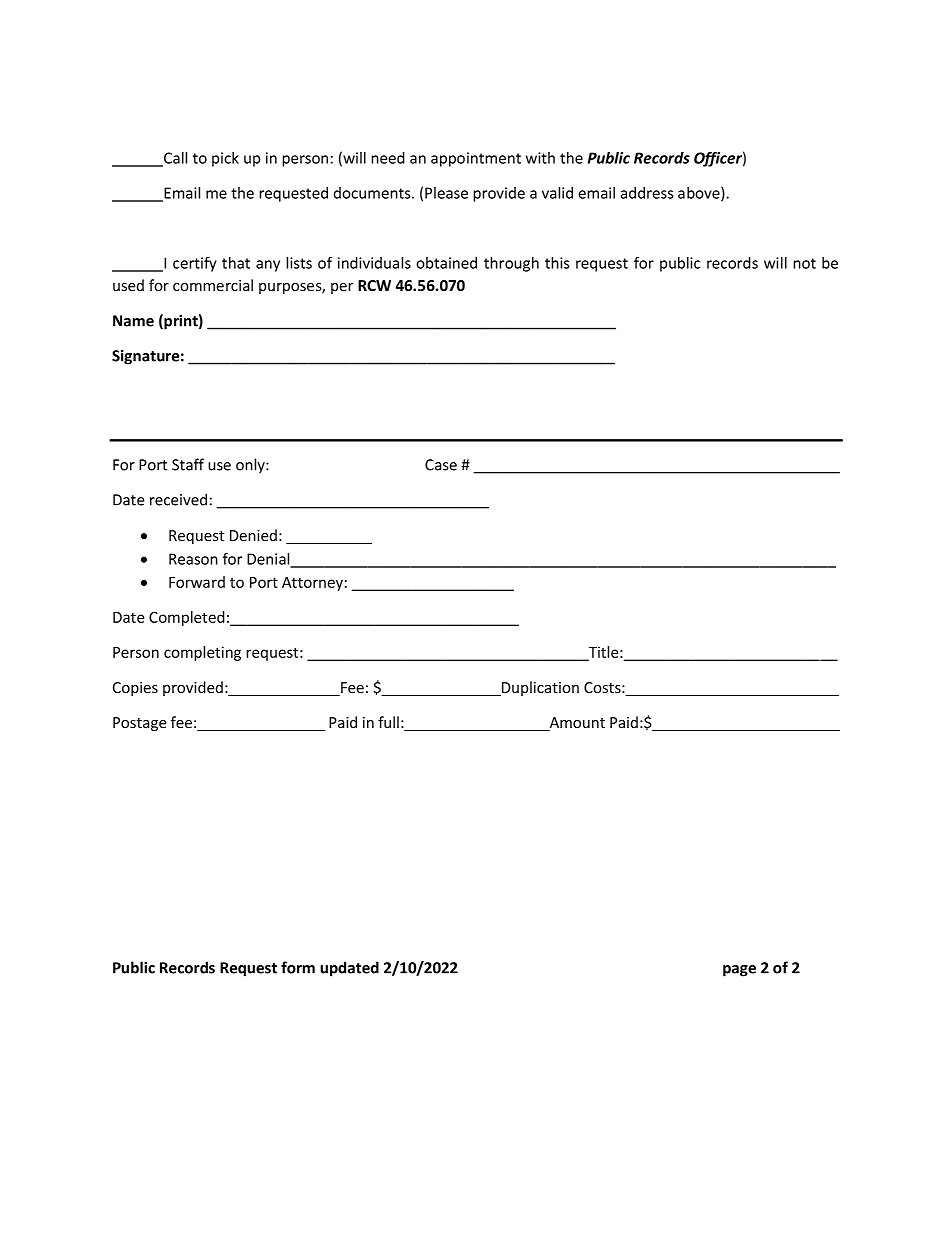 The width and height of the screenshot is (952, 1233). What do you see at coordinates (197, 582) in the screenshot?
I see `Forward` at bounding box center [197, 582].
